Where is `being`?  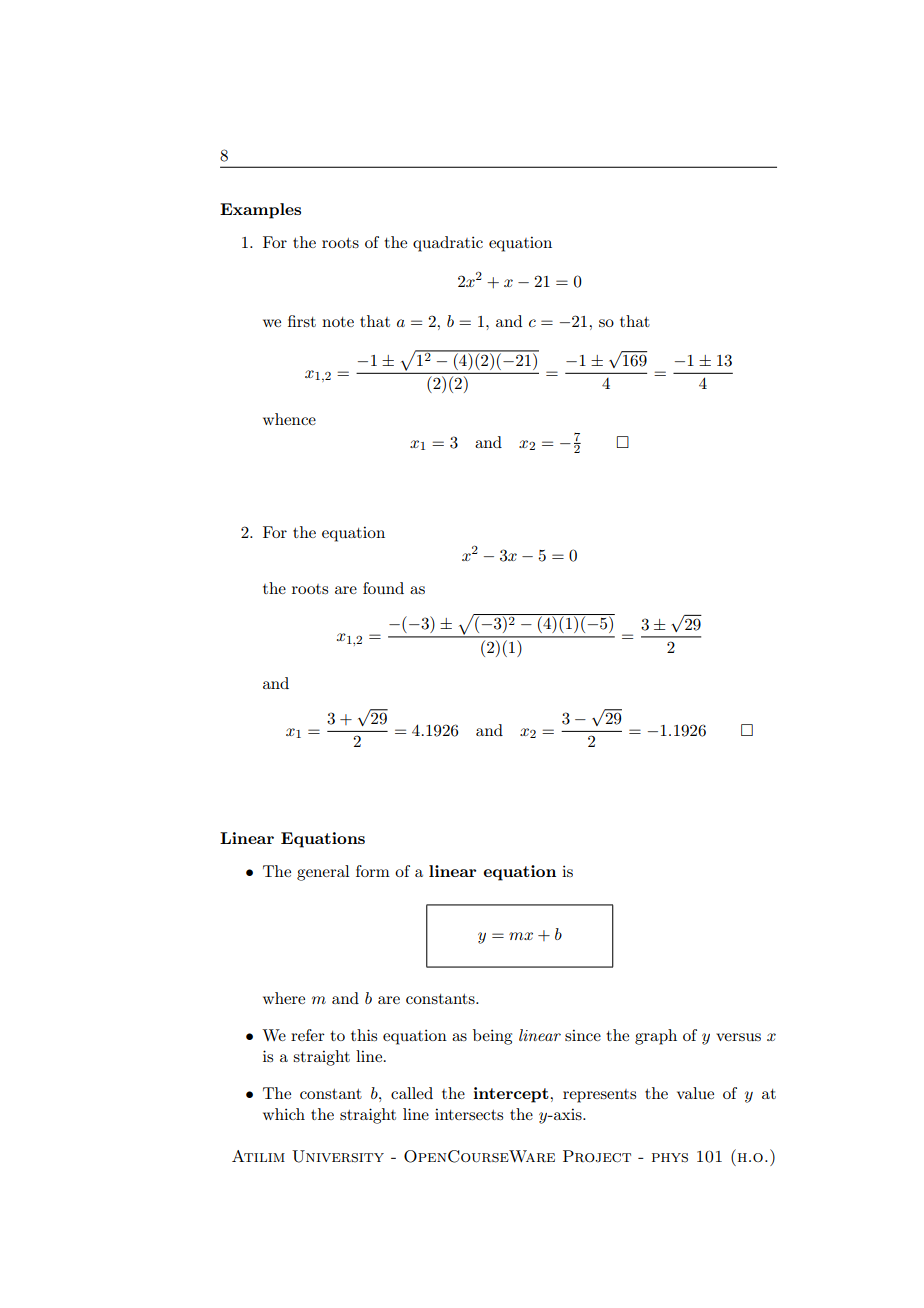
being is located at coordinates (492, 1037).
